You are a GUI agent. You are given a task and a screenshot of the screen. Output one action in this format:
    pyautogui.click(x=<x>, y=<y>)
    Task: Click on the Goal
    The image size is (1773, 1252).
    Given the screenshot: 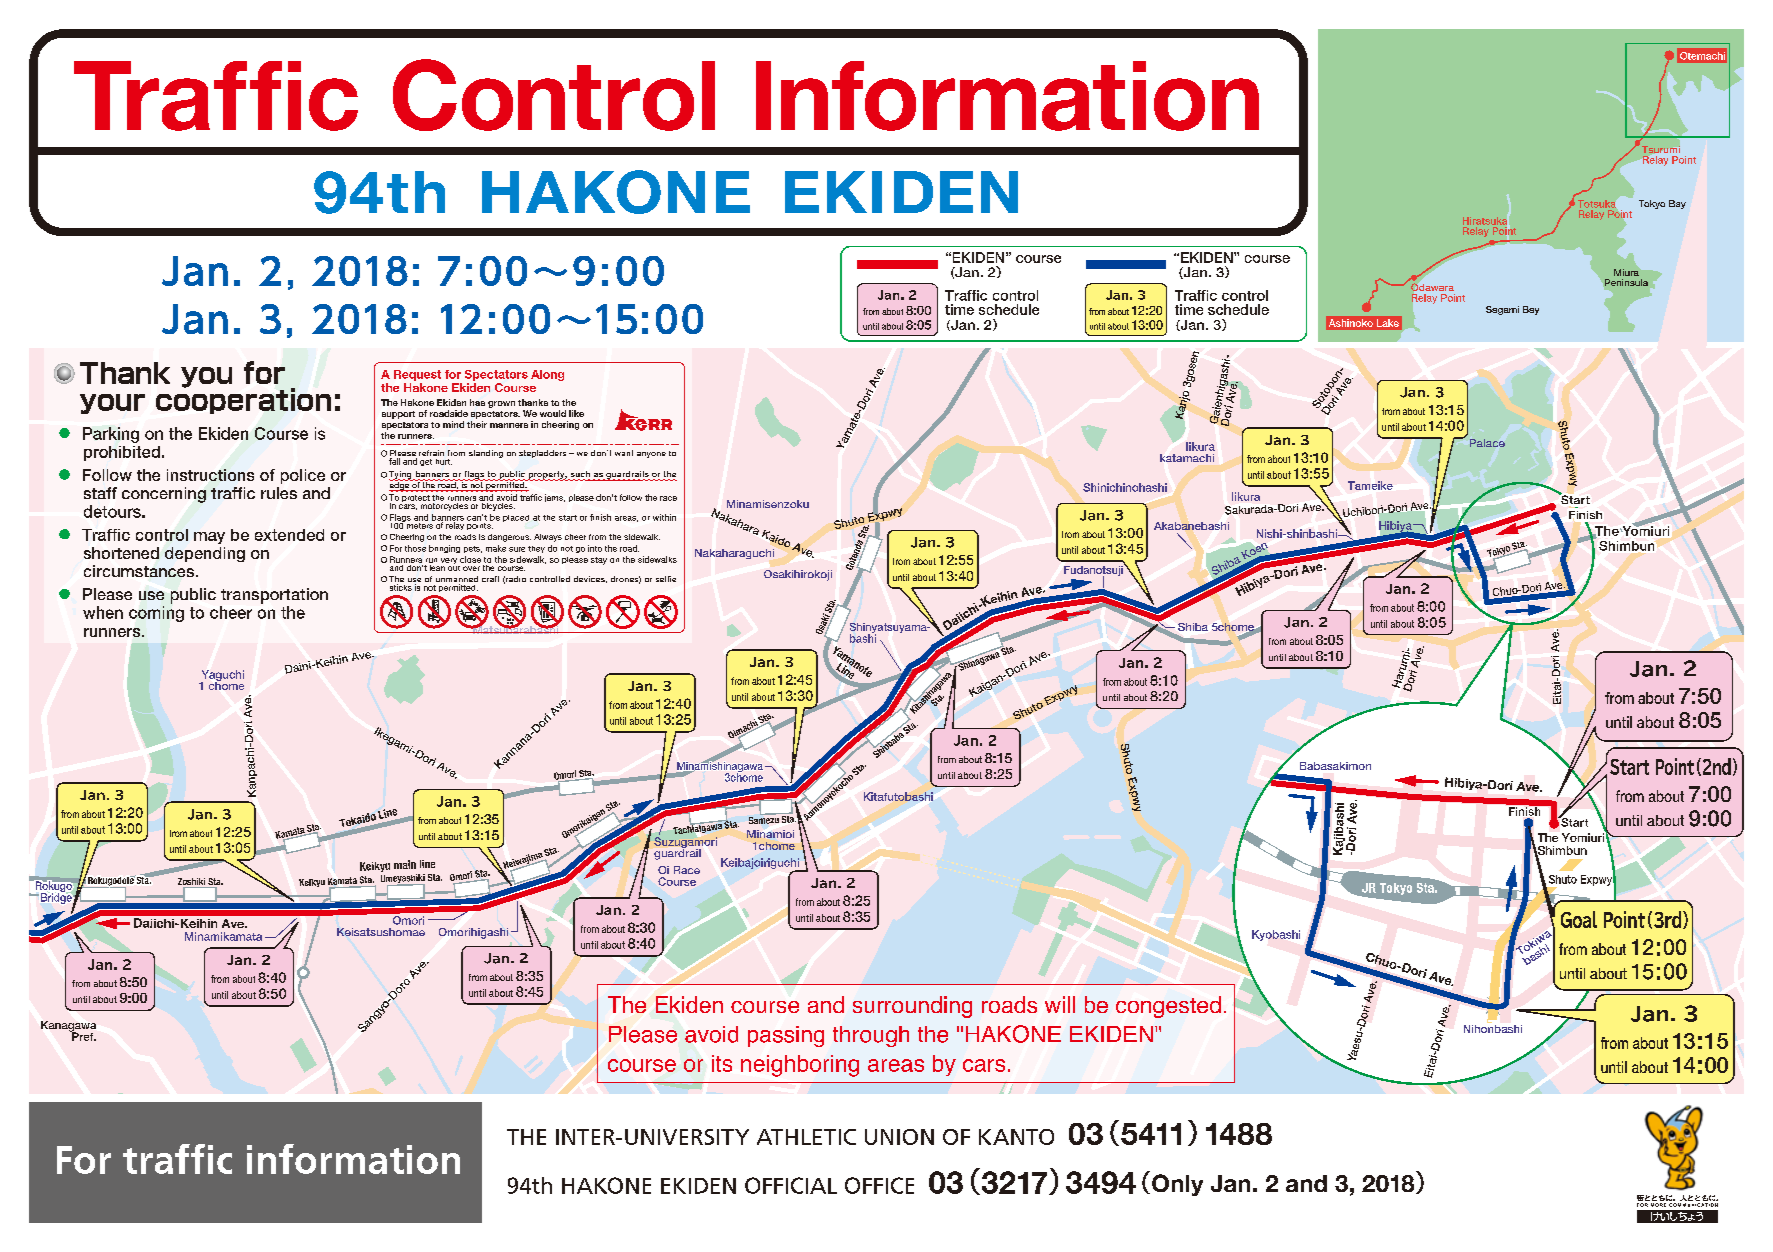 What is the action you would take?
    pyautogui.click(x=1579, y=919)
